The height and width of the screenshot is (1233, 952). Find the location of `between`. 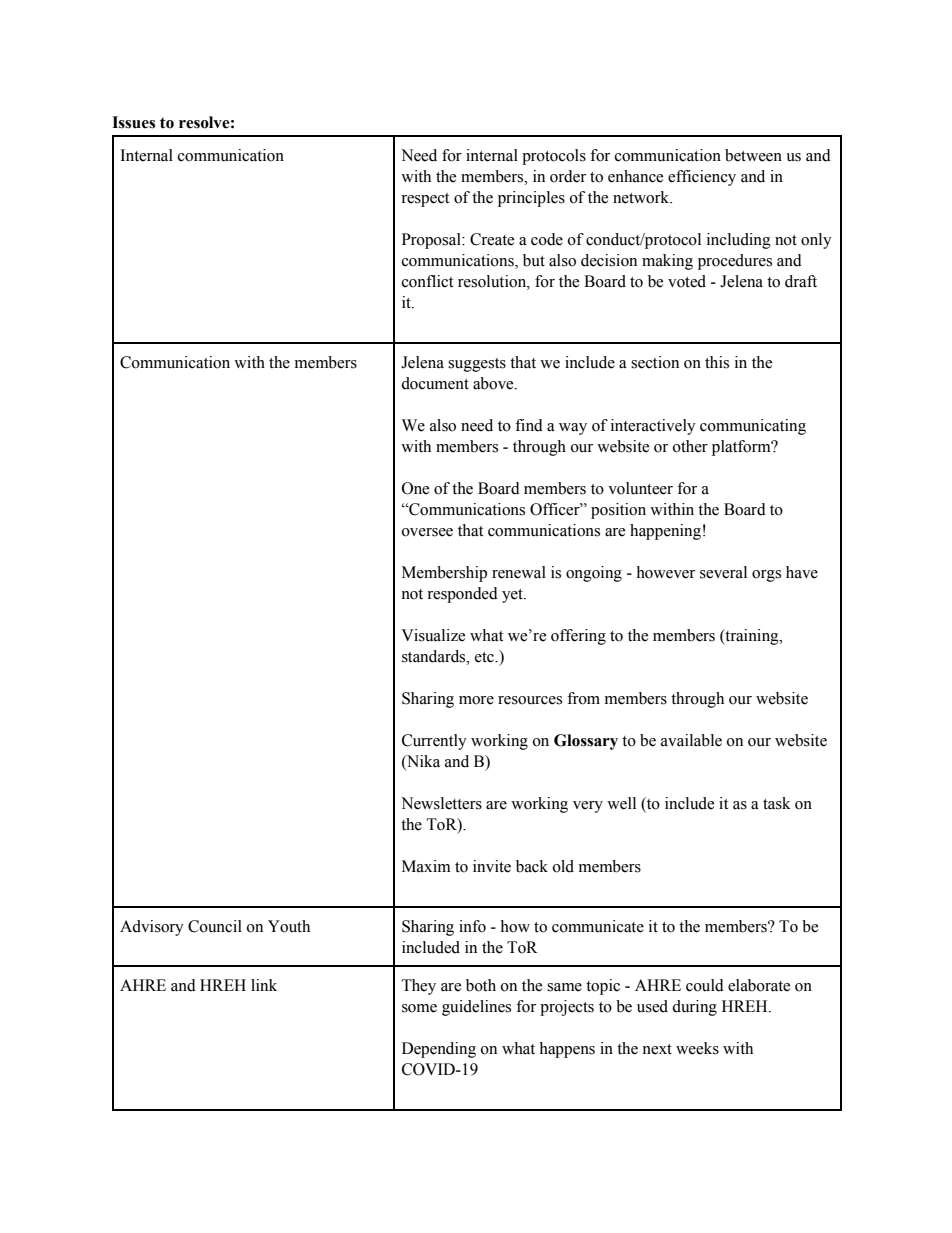

between is located at coordinates (753, 155).
